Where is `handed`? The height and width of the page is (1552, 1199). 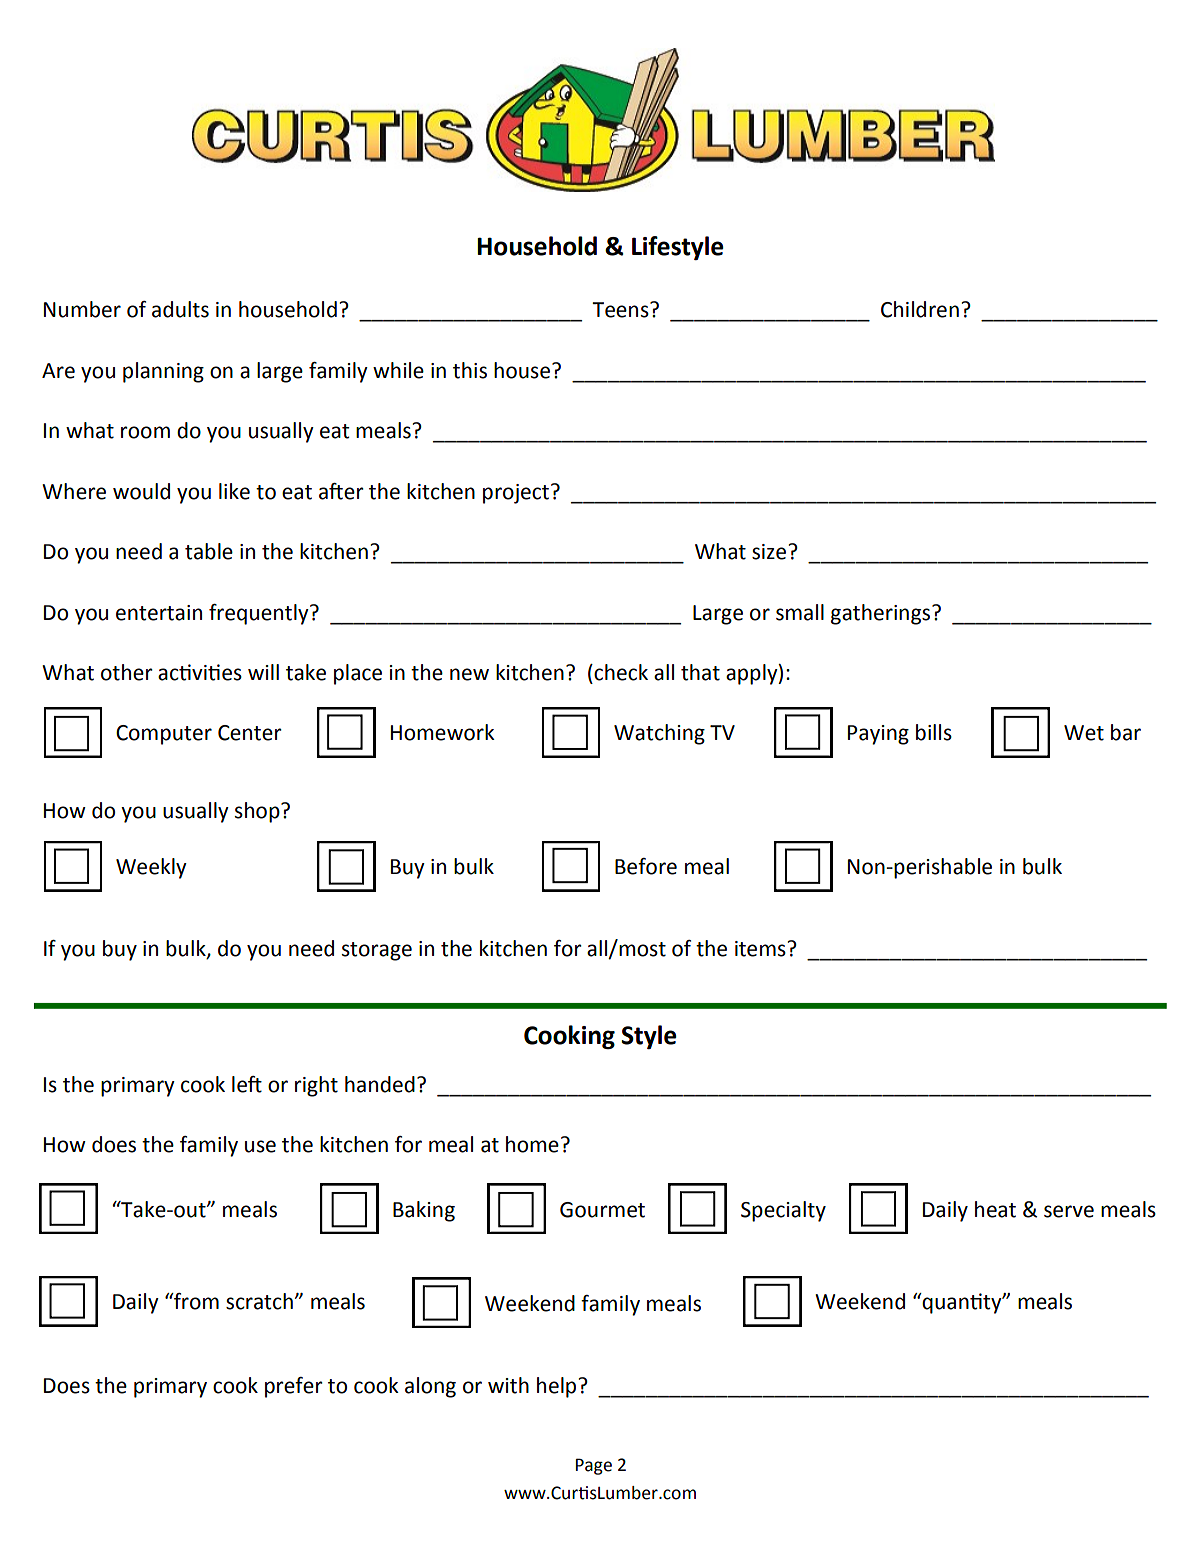
handed is located at coordinates (380, 1084).
